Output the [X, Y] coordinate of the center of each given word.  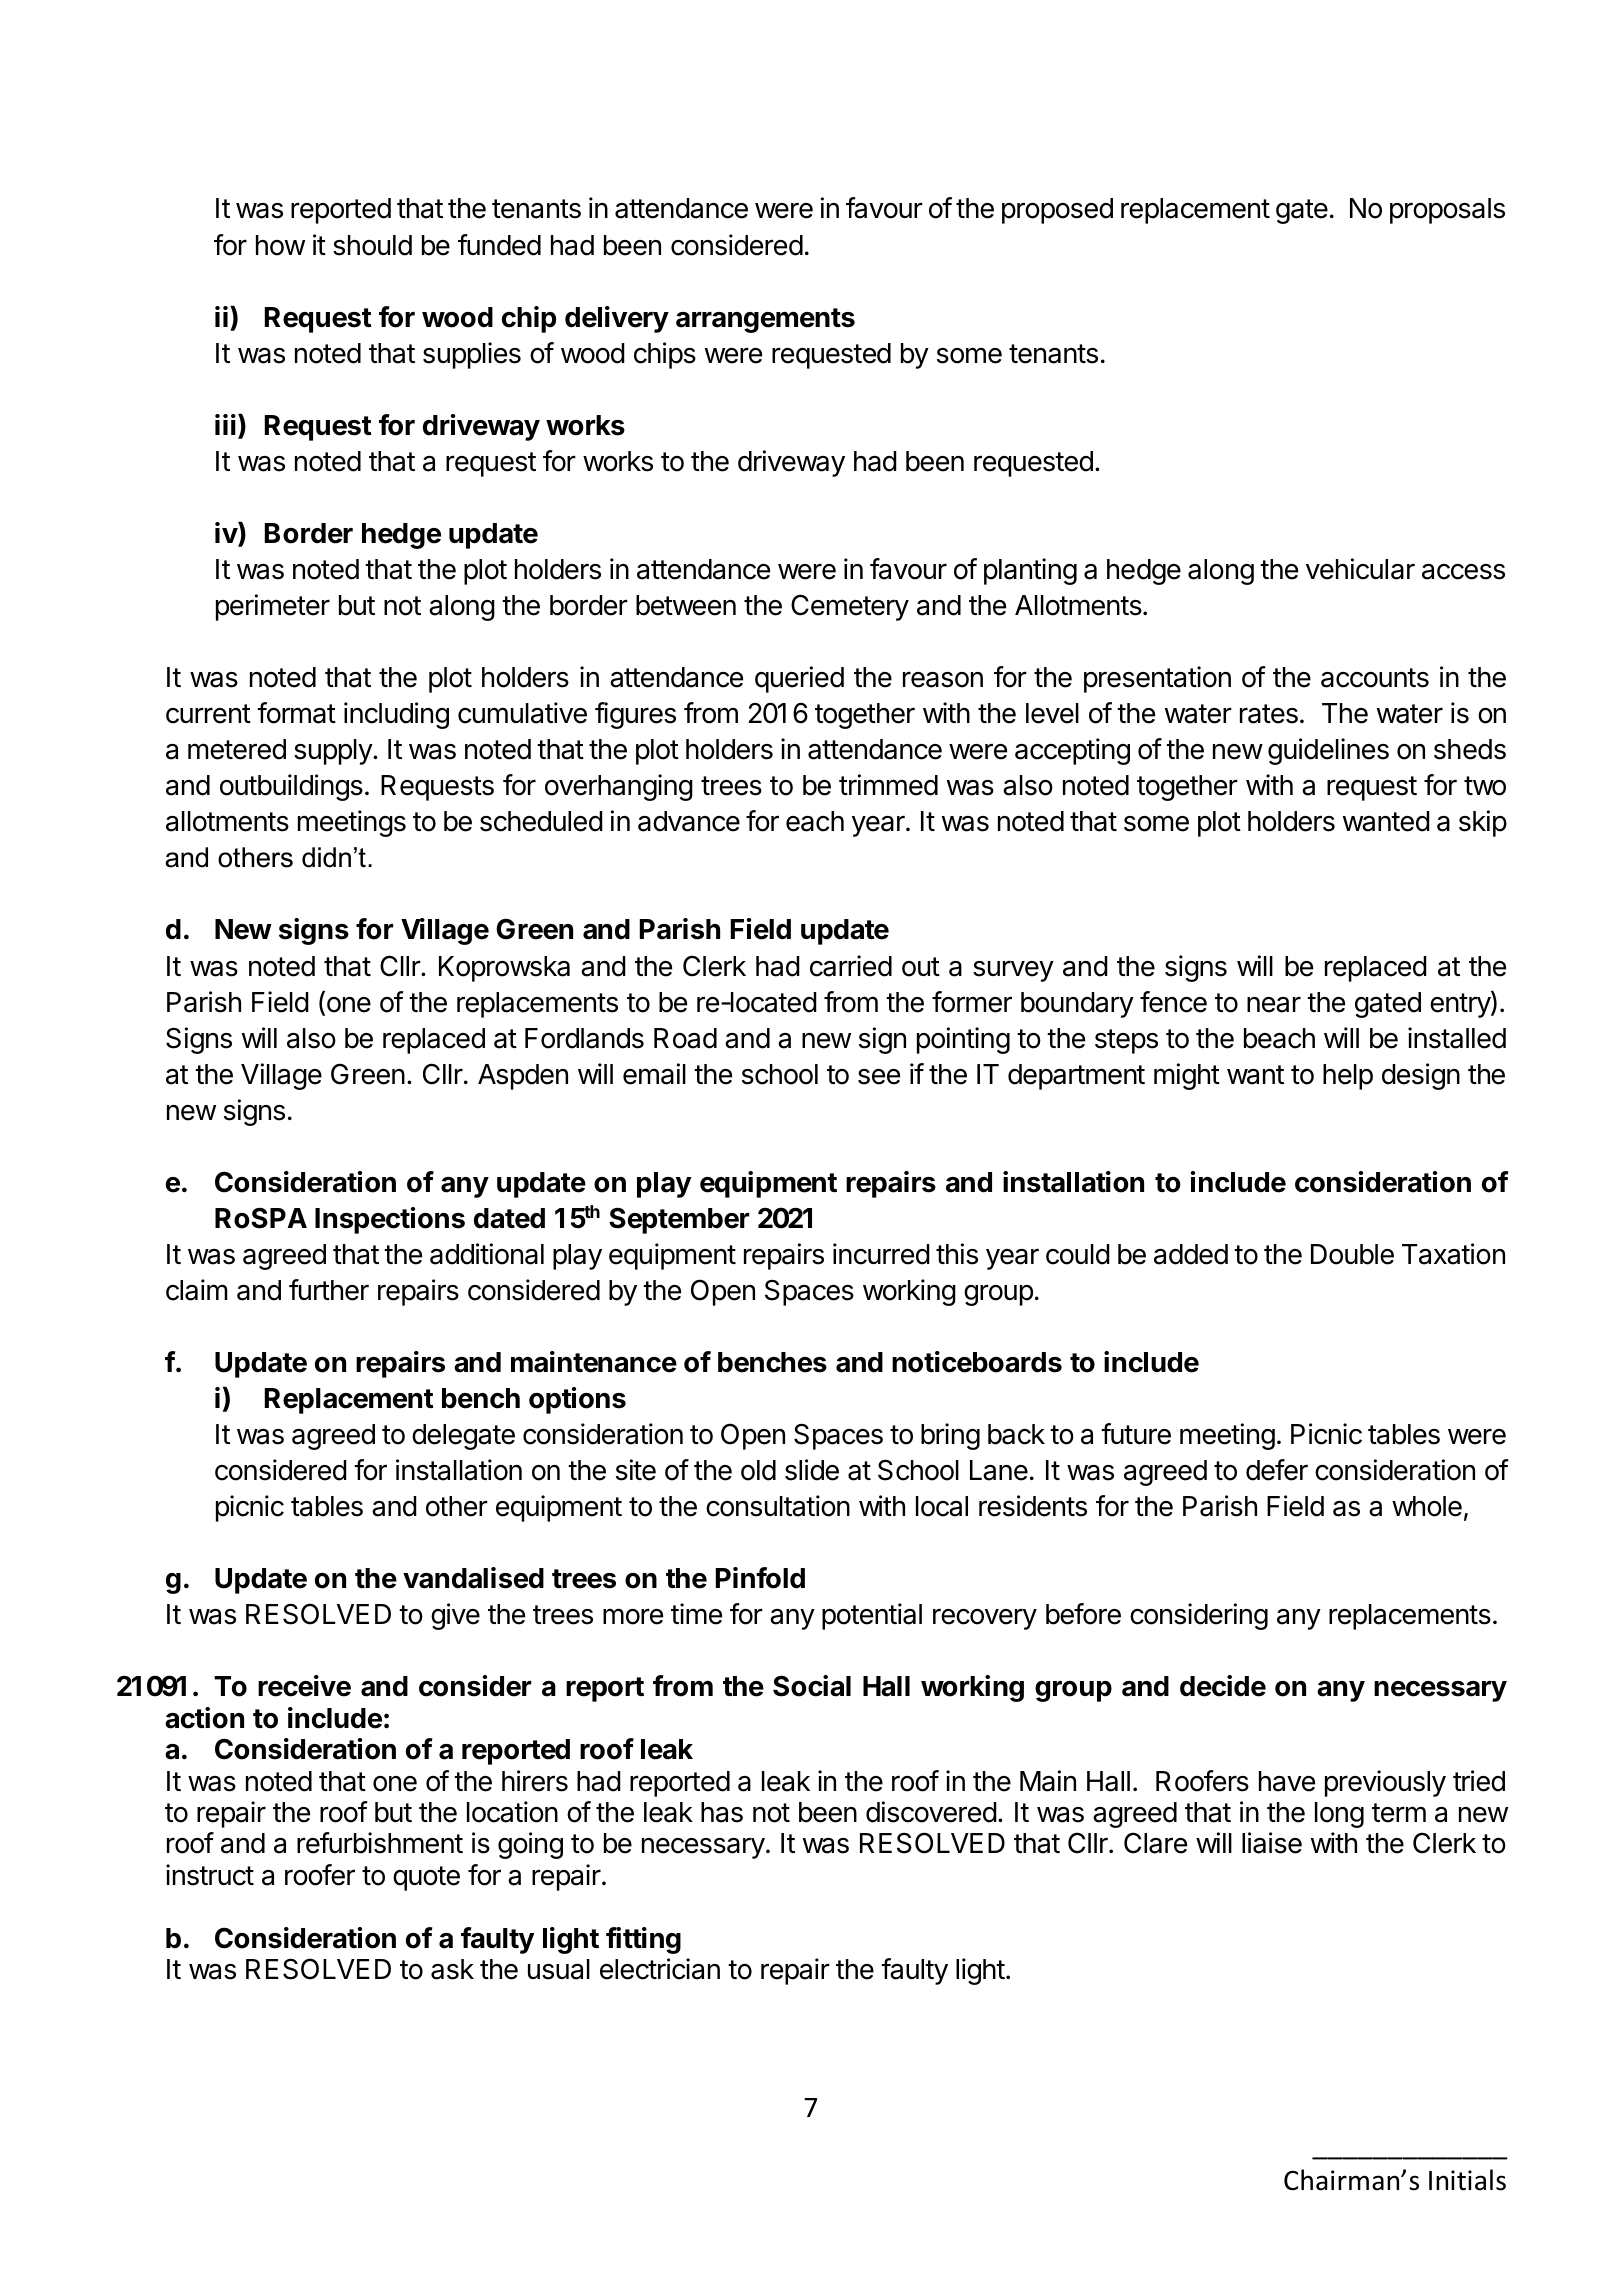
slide [812, 1470]
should [372, 245]
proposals [1447, 211]
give [455, 1616]
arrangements [765, 320]
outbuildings [291, 787]
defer [1277, 1470]
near [1274, 1004]
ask [452, 1969]
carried [851, 966]
